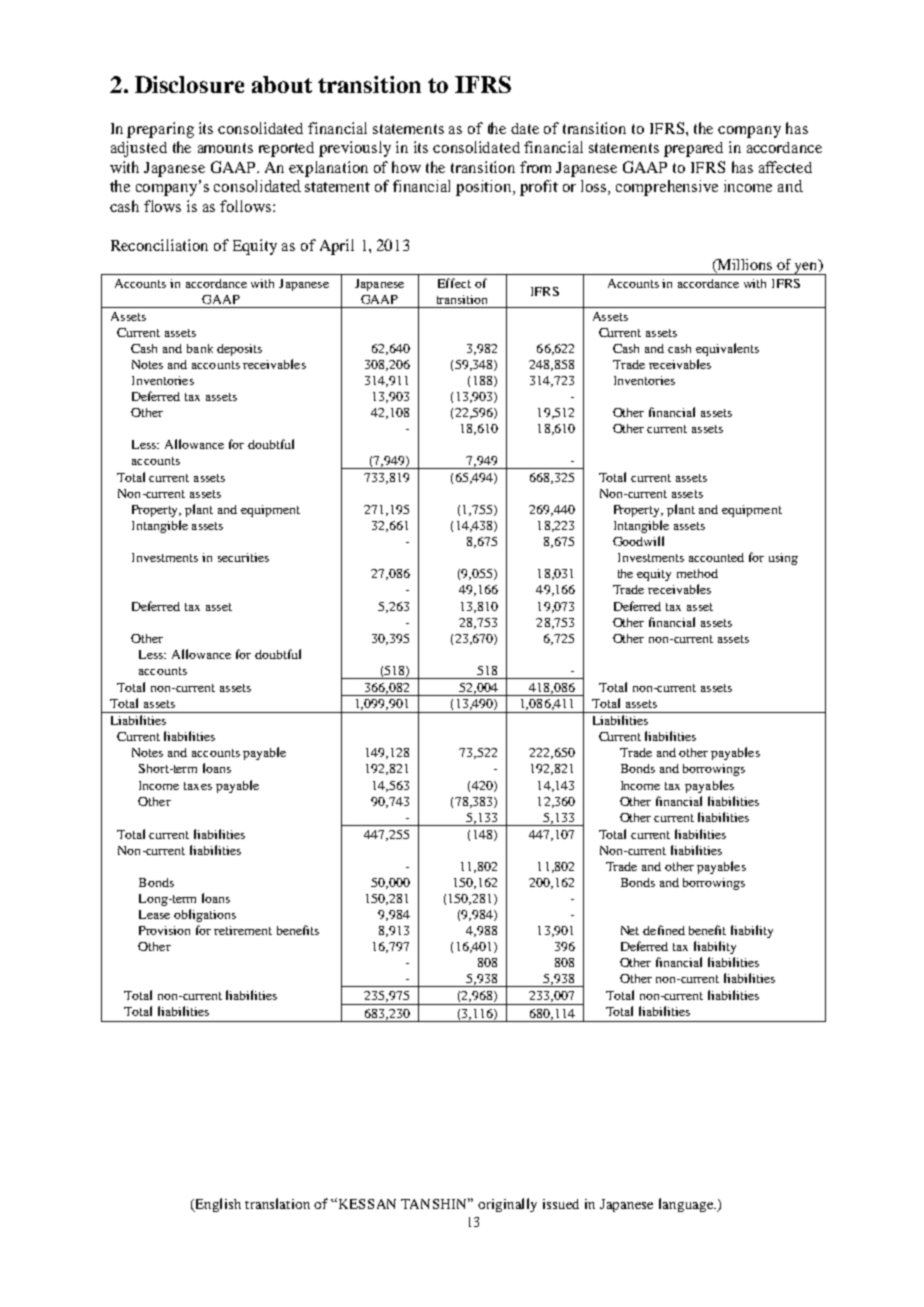 The image size is (924, 1307). Describe the element at coordinates (225, 148) in the screenshot. I see `amounts` at that location.
